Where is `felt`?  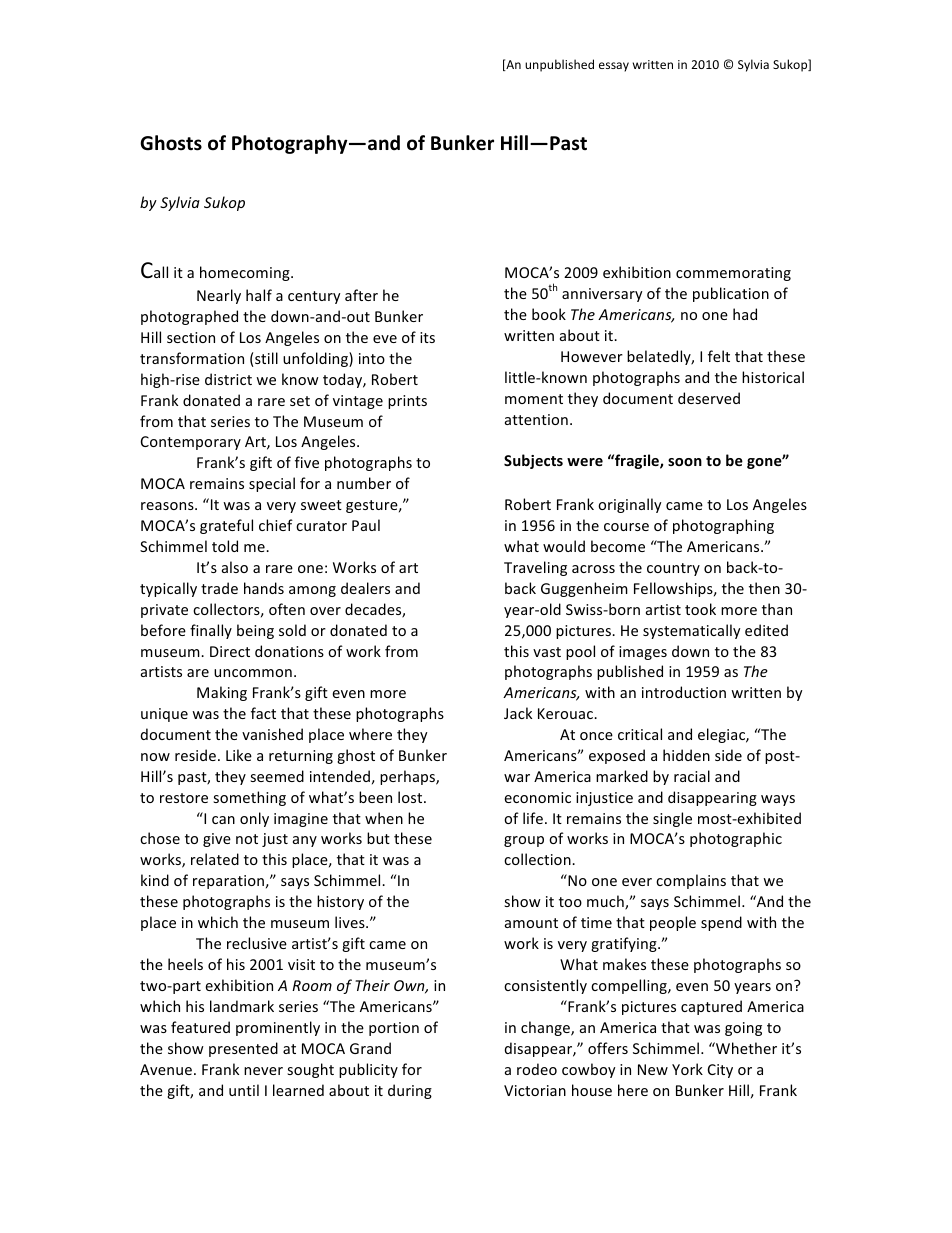 felt is located at coordinates (719, 356).
